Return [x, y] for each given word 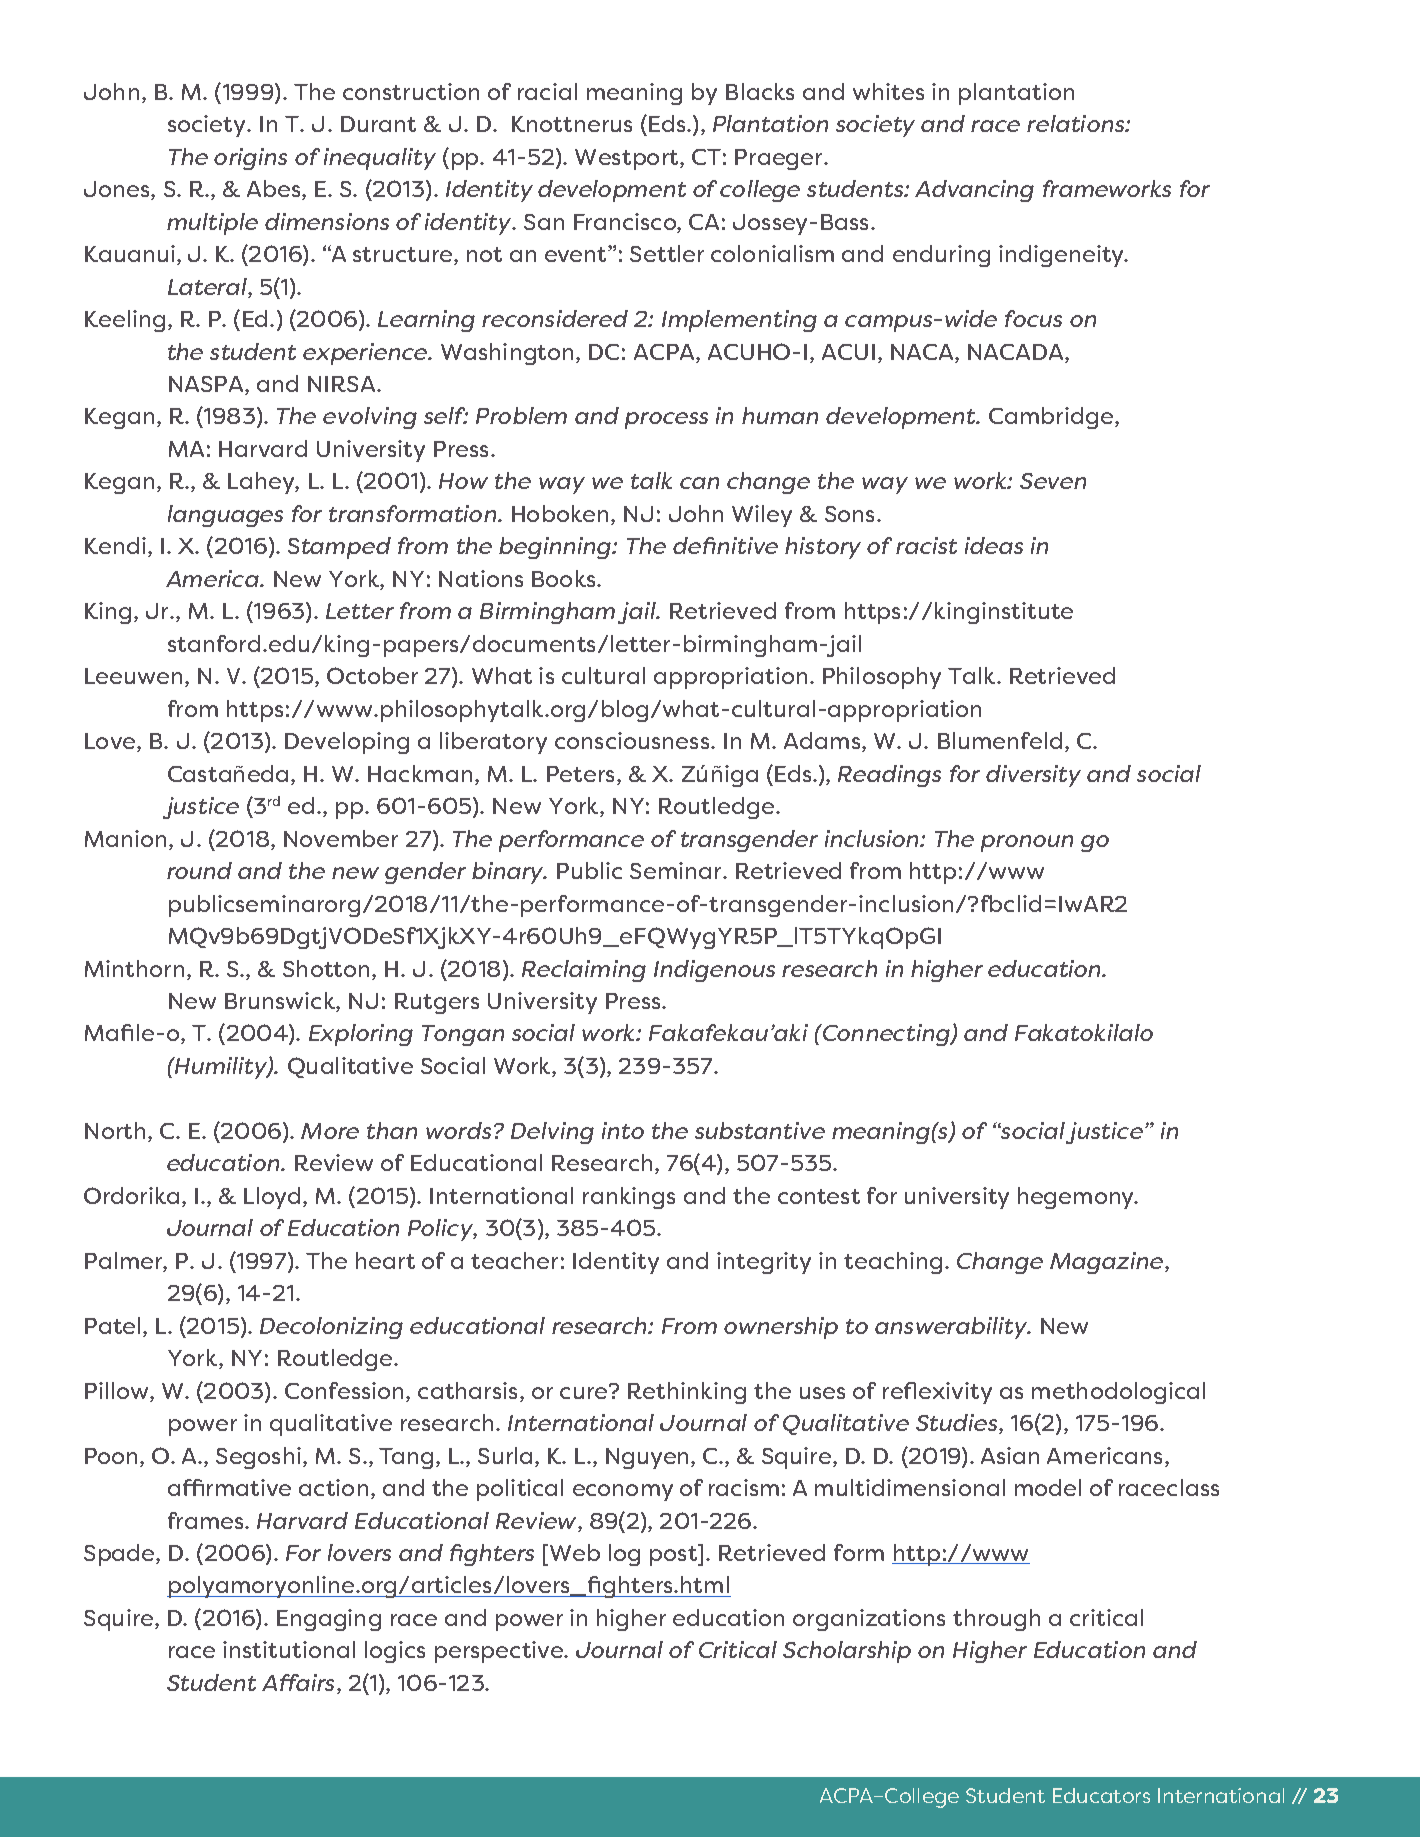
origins [250, 159]
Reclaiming [584, 971]
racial [547, 91]
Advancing [974, 191]
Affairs [300, 1684]
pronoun [1027, 843]
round [199, 870]
